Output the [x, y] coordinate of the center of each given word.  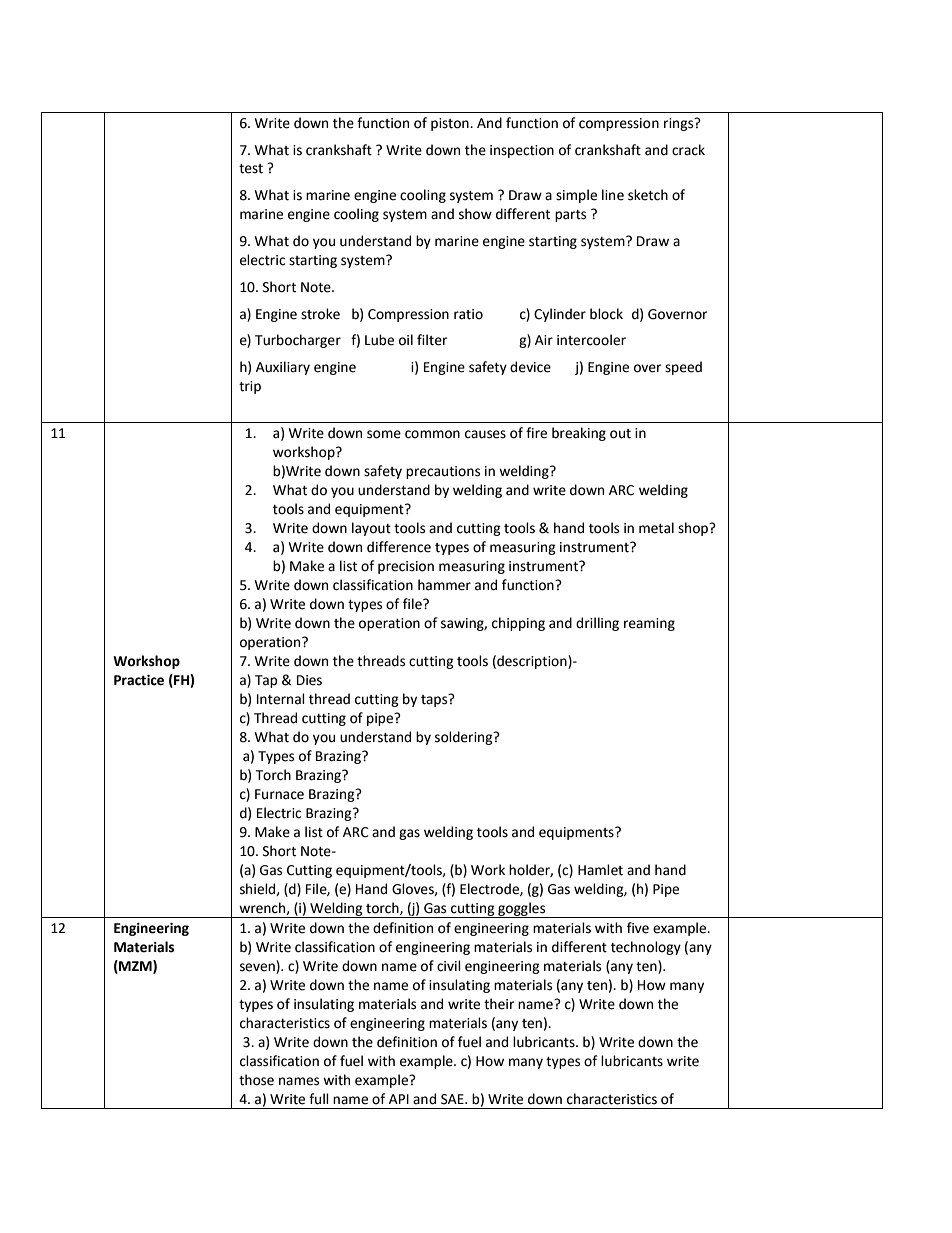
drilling [597, 624]
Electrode [490, 889]
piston [451, 124]
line [613, 195]
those [256, 1080]
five [638, 928]
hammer [444, 585]
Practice [139, 680]
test [251, 169]
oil [406, 340]
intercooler [591, 340]
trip [250, 387]
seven [257, 967]
